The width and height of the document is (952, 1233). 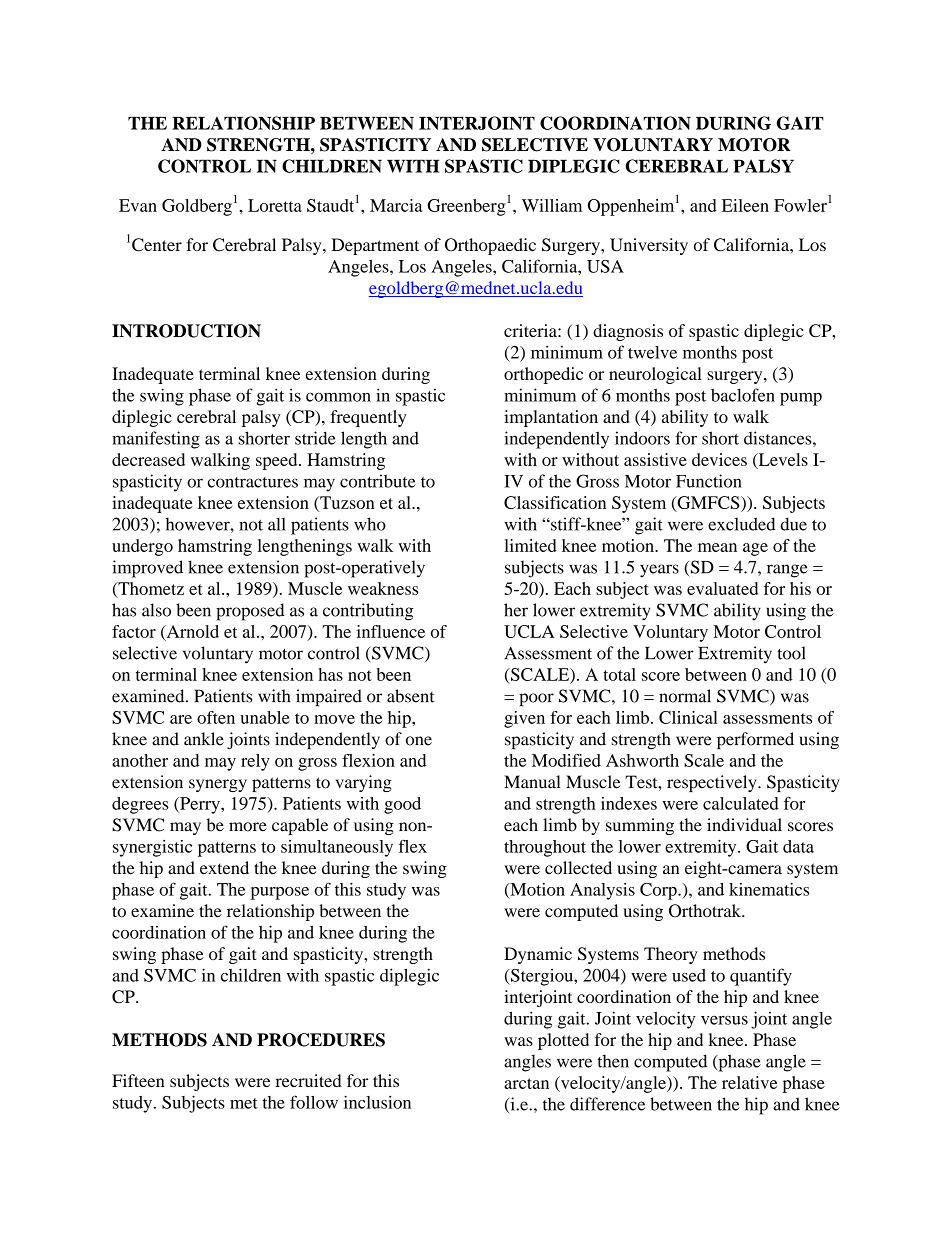 I want to click on limited, so click(x=530, y=545).
